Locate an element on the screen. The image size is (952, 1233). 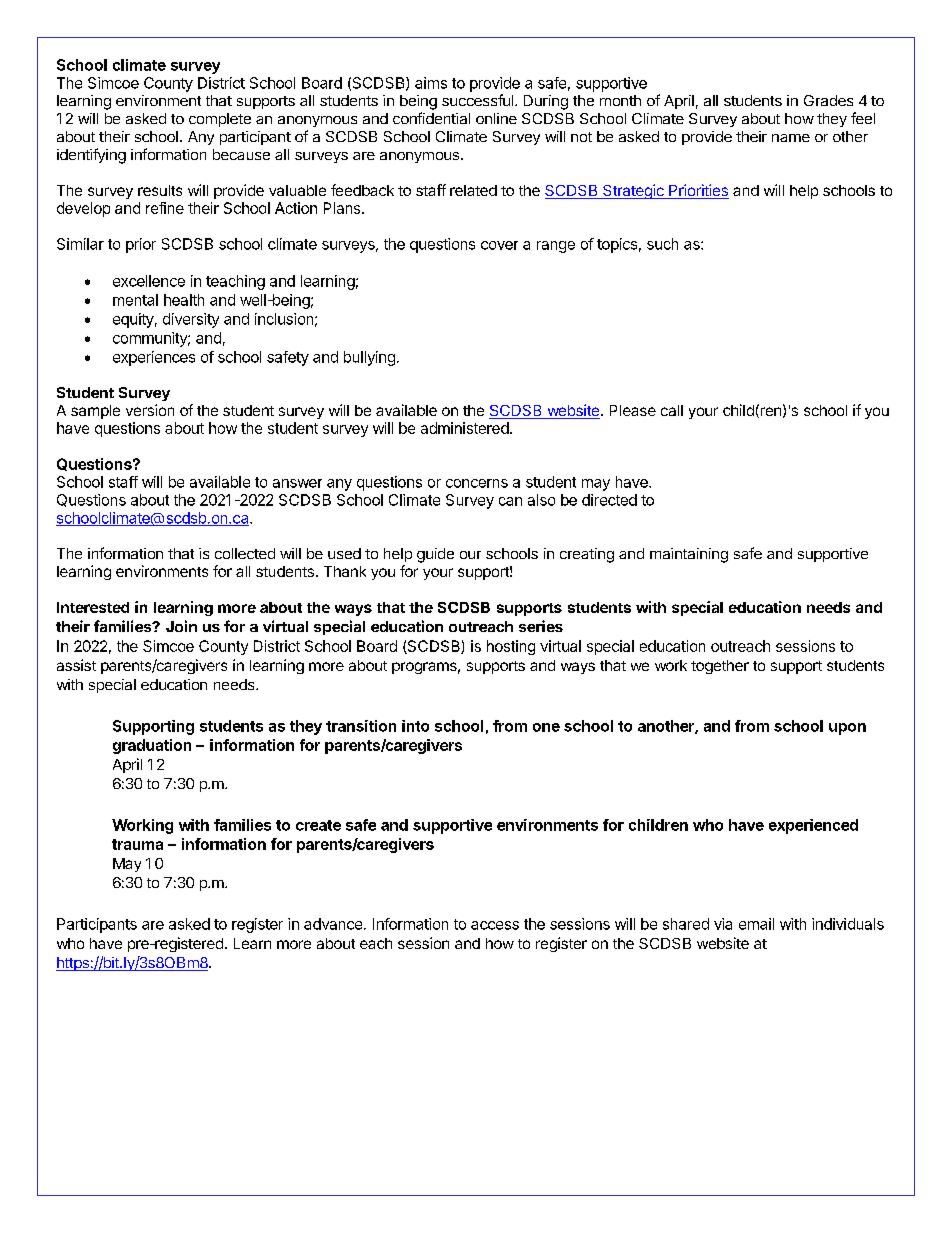
Join is located at coordinates (181, 626).
